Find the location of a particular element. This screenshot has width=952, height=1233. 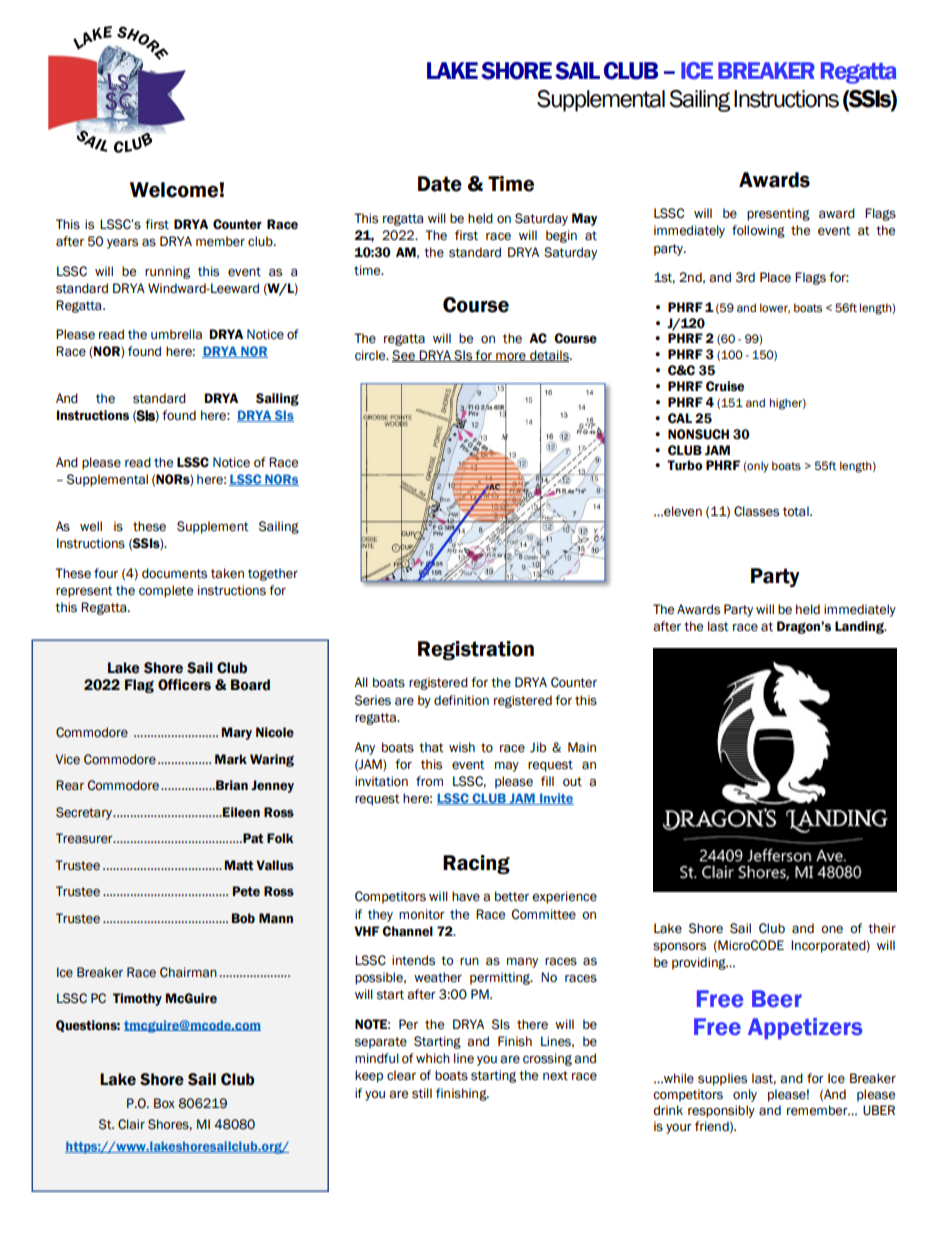

Date is located at coordinates (440, 184).
